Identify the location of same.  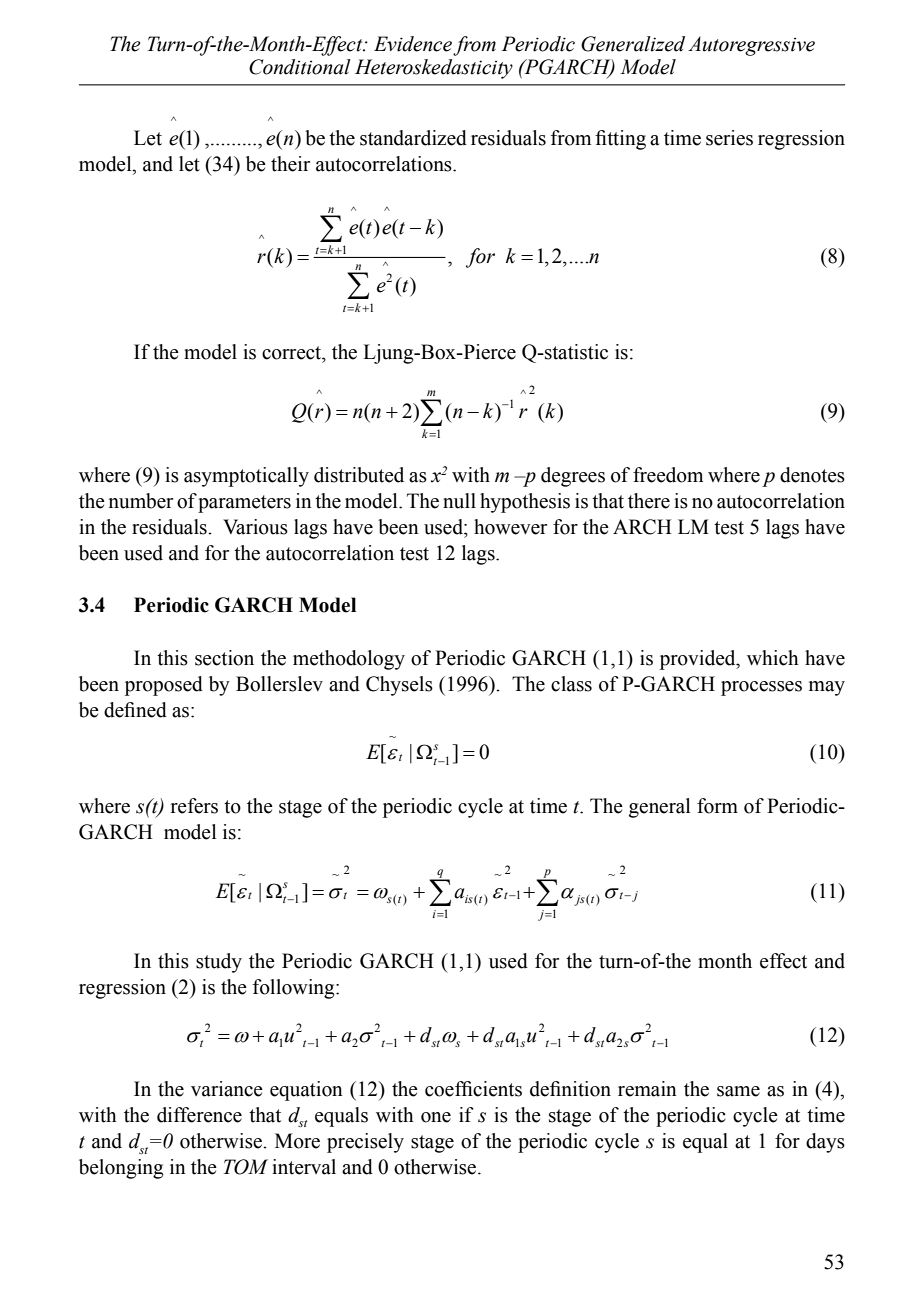
(738, 1091).
